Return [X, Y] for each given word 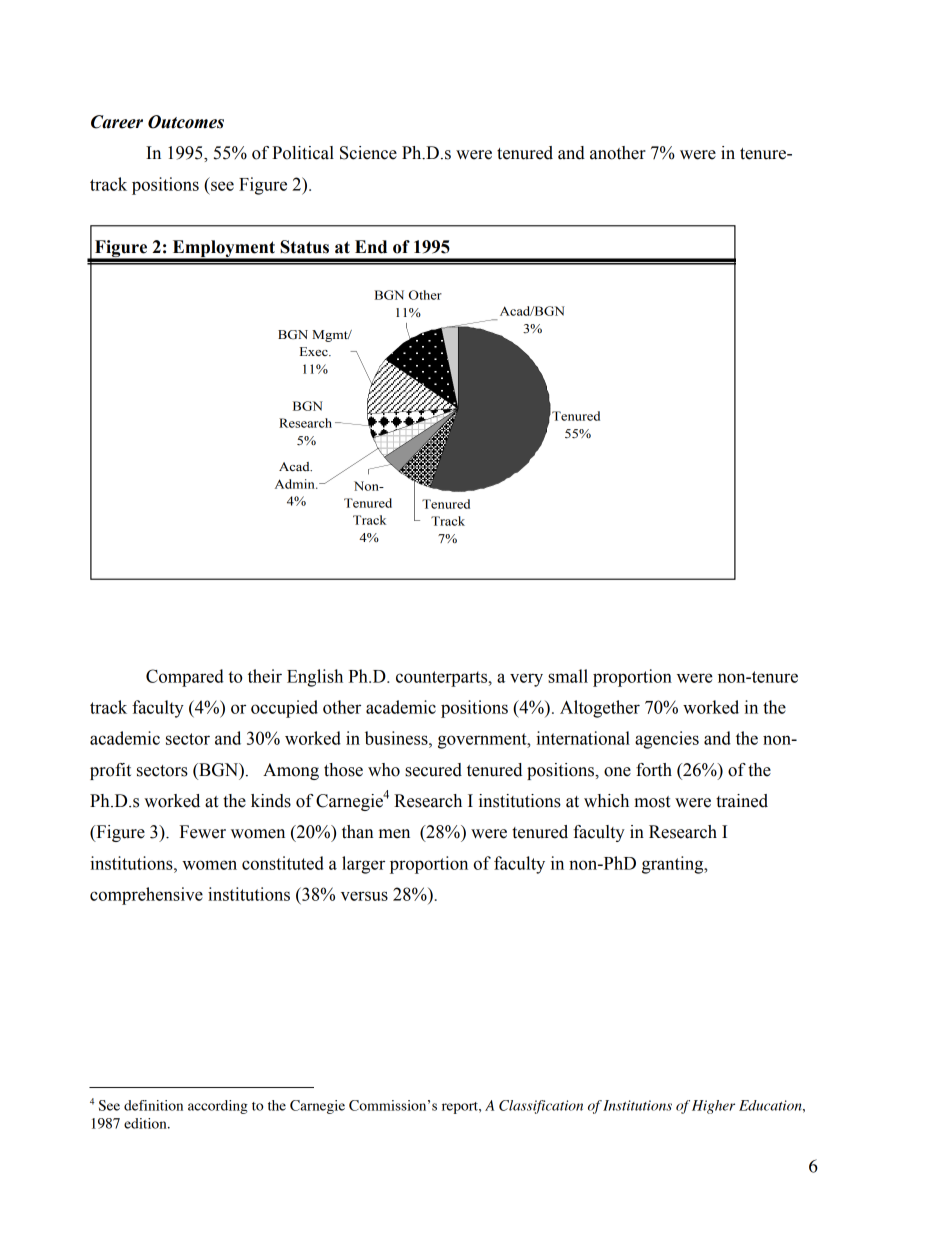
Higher [713, 1107]
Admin [296, 484]
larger [363, 865]
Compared [185, 678]
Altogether [600, 709]
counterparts [443, 679]
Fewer [203, 832]
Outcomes [186, 122]
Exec [315, 352]
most [652, 802]
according [218, 1107]
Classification [541, 1107]
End [371, 247]
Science [368, 153]
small [568, 676]
